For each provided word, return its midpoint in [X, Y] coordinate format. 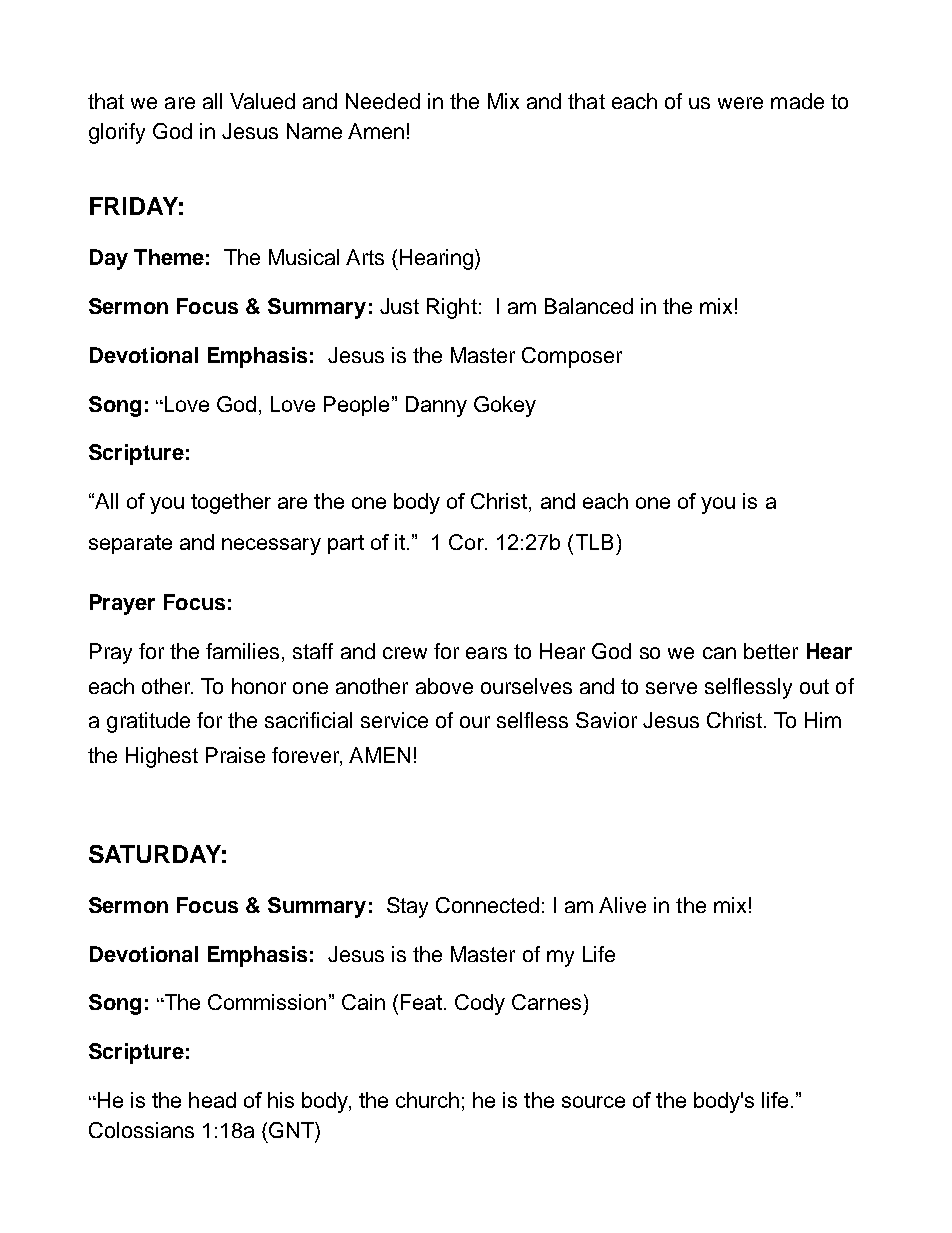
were [740, 103]
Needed [383, 101]
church [427, 1100]
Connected [487, 905]
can [719, 653]
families [242, 651]
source [593, 1102]
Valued [262, 101]
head [212, 1100]
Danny [436, 406]
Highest [162, 757]
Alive [622, 905]
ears [486, 653]
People [356, 406]
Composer [572, 357]
